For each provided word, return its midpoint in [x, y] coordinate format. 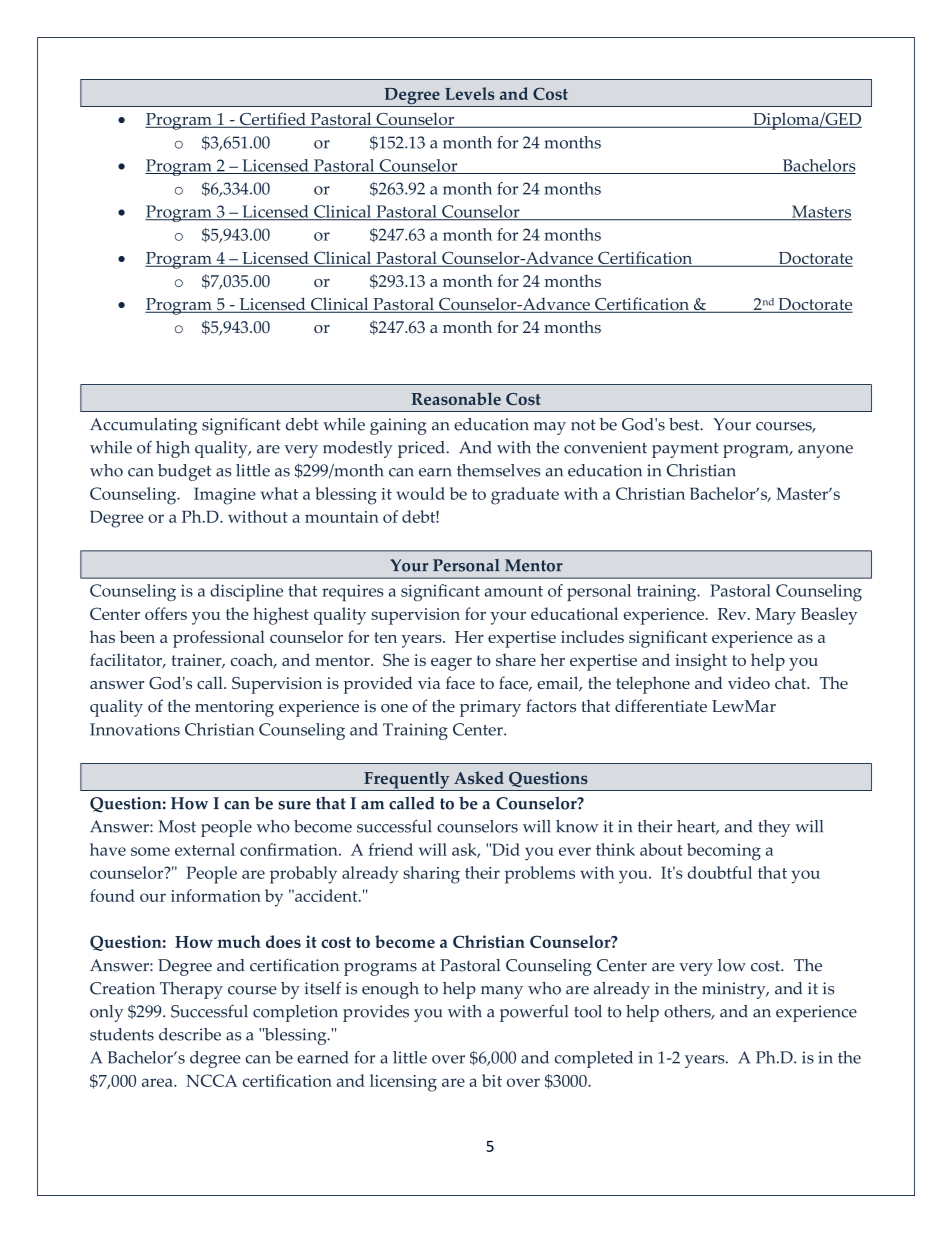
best [685, 424]
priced [422, 449]
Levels [470, 93]
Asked [479, 777]
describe [190, 1034]
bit [492, 1080]
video [749, 682]
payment [685, 450]
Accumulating [143, 426]
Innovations [135, 729]
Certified [272, 120]
